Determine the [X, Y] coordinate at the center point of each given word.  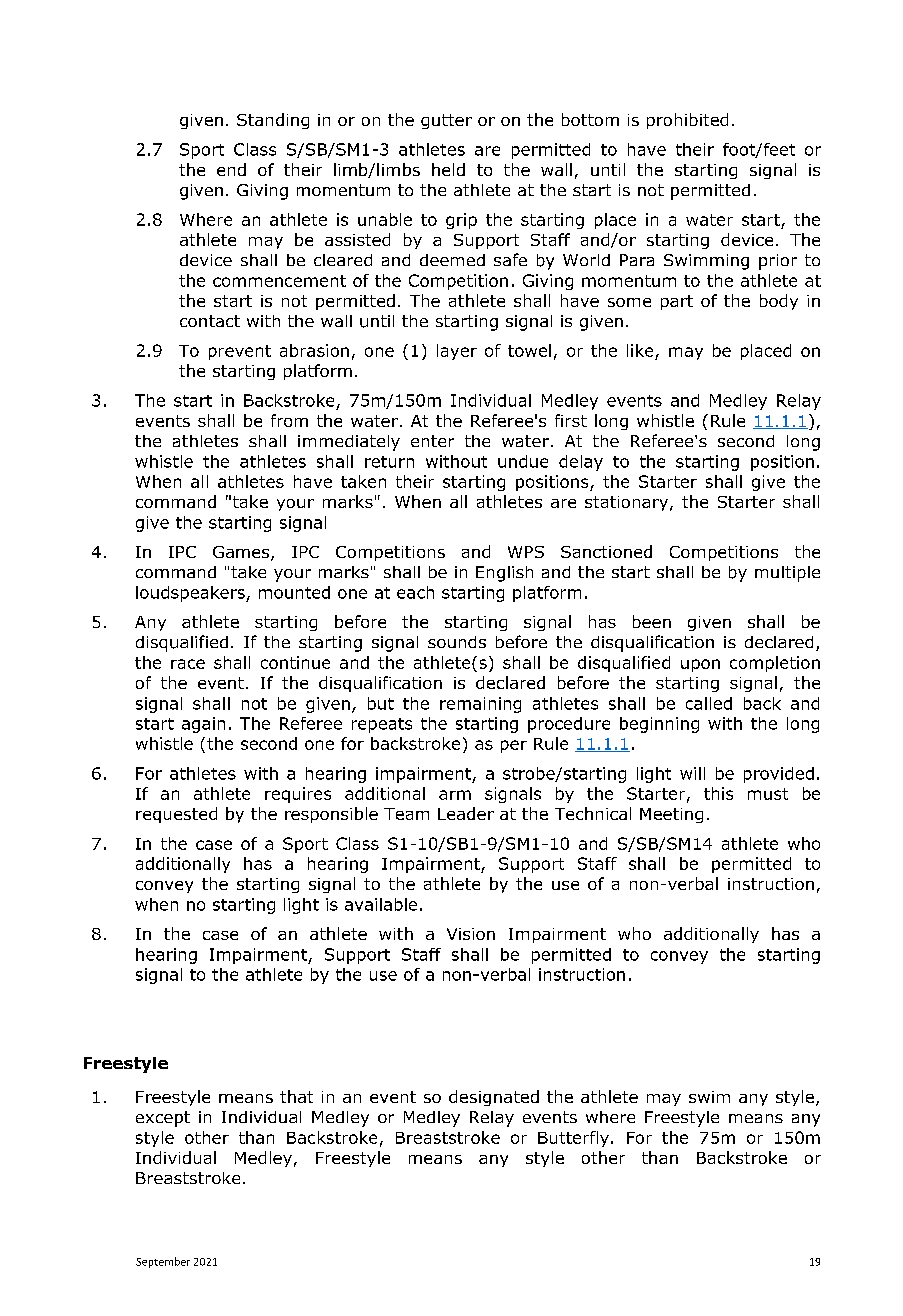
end [231, 169]
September [163, 1262]
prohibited [687, 121]
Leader [466, 813]
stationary [628, 503]
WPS [526, 552]
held [448, 169]
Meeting [671, 815]
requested [176, 815]
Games [242, 553]
